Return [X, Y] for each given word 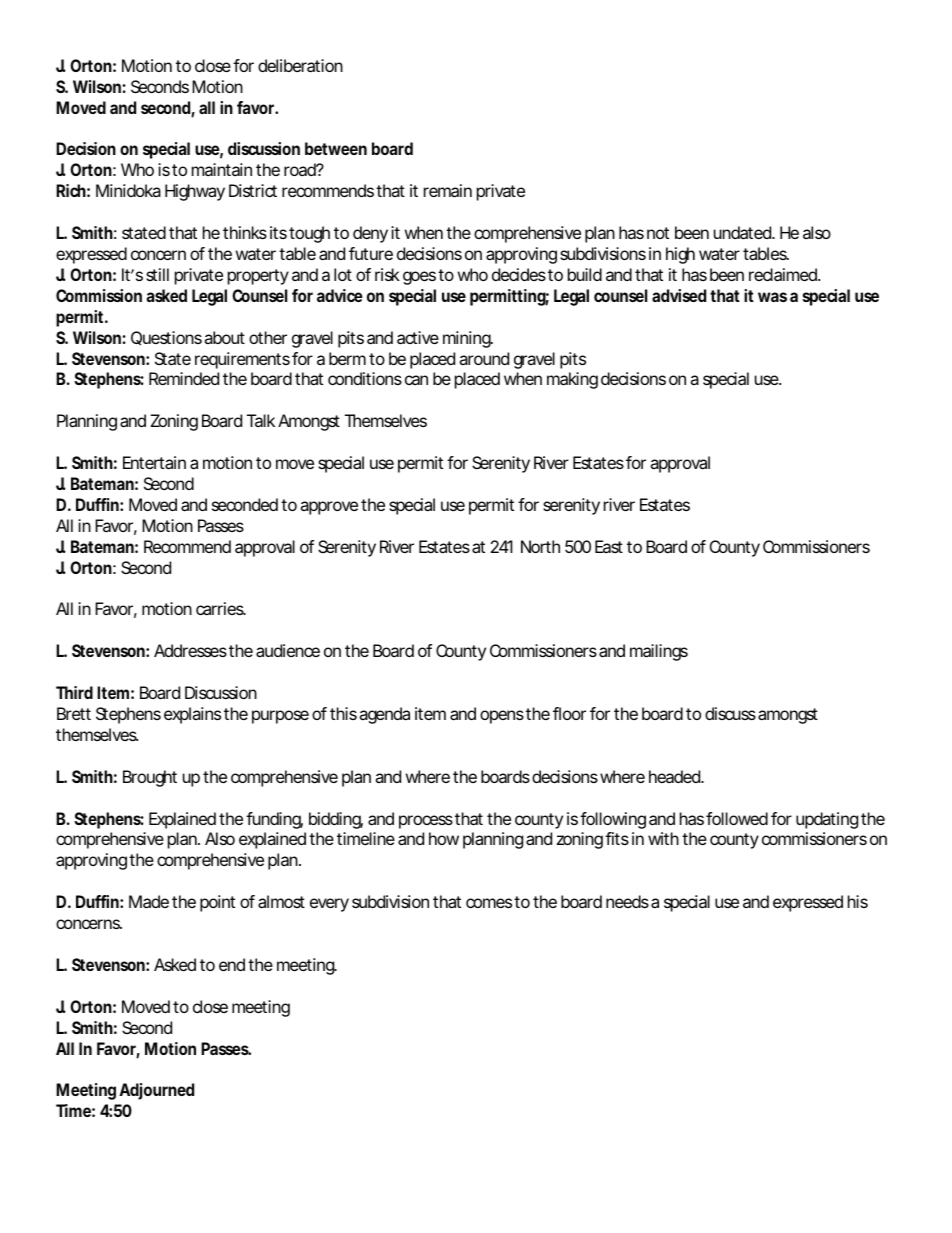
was [772, 297]
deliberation [300, 65]
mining [468, 339]
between [336, 148]
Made [149, 901]
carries [221, 608]
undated [743, 232]
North [540, 546]
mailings [659, 652]
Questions [166, 338]
